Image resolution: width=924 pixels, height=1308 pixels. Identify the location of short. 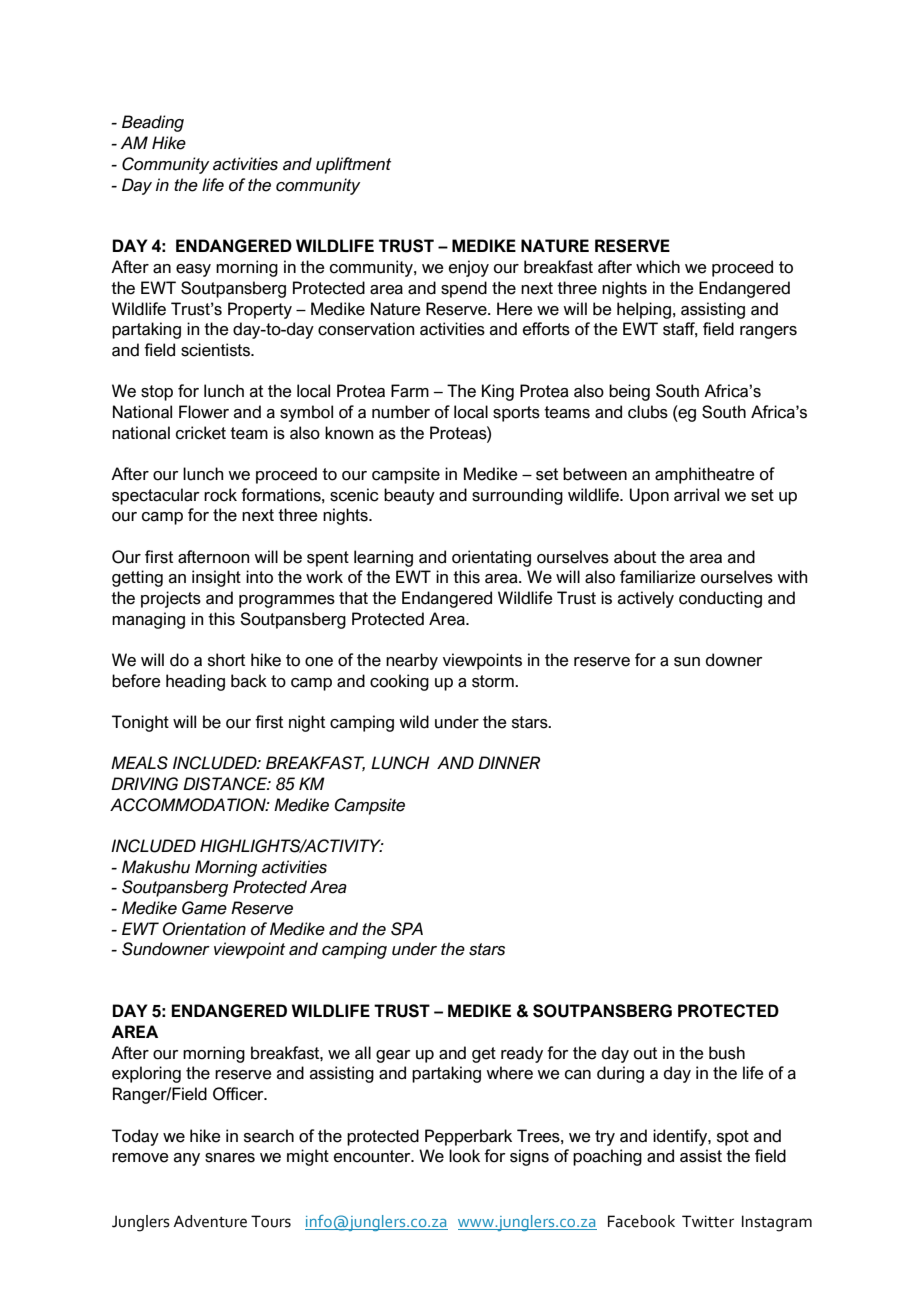
(226, 660).
